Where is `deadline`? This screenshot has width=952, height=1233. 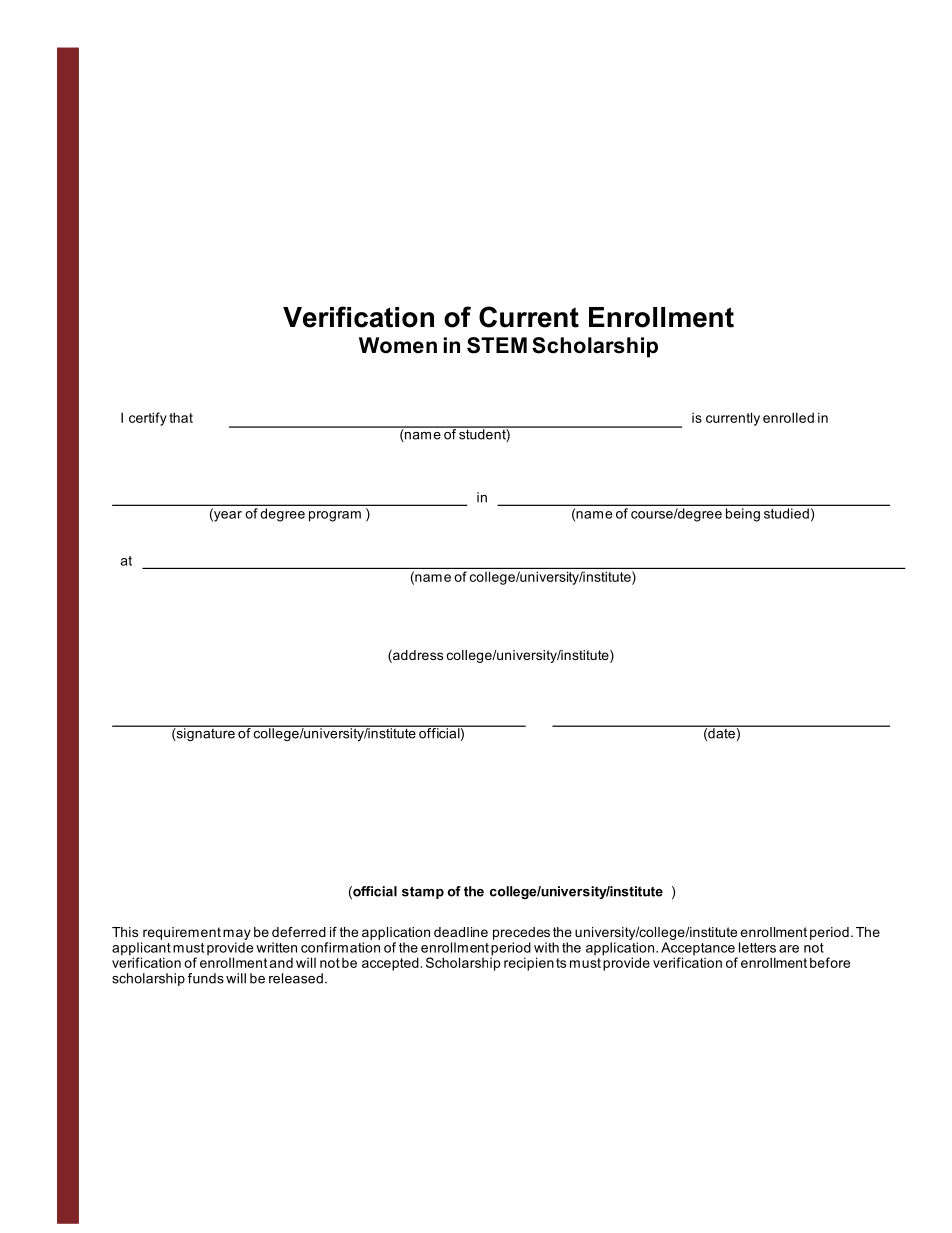
deadline is located at coordinates (461, 932).
